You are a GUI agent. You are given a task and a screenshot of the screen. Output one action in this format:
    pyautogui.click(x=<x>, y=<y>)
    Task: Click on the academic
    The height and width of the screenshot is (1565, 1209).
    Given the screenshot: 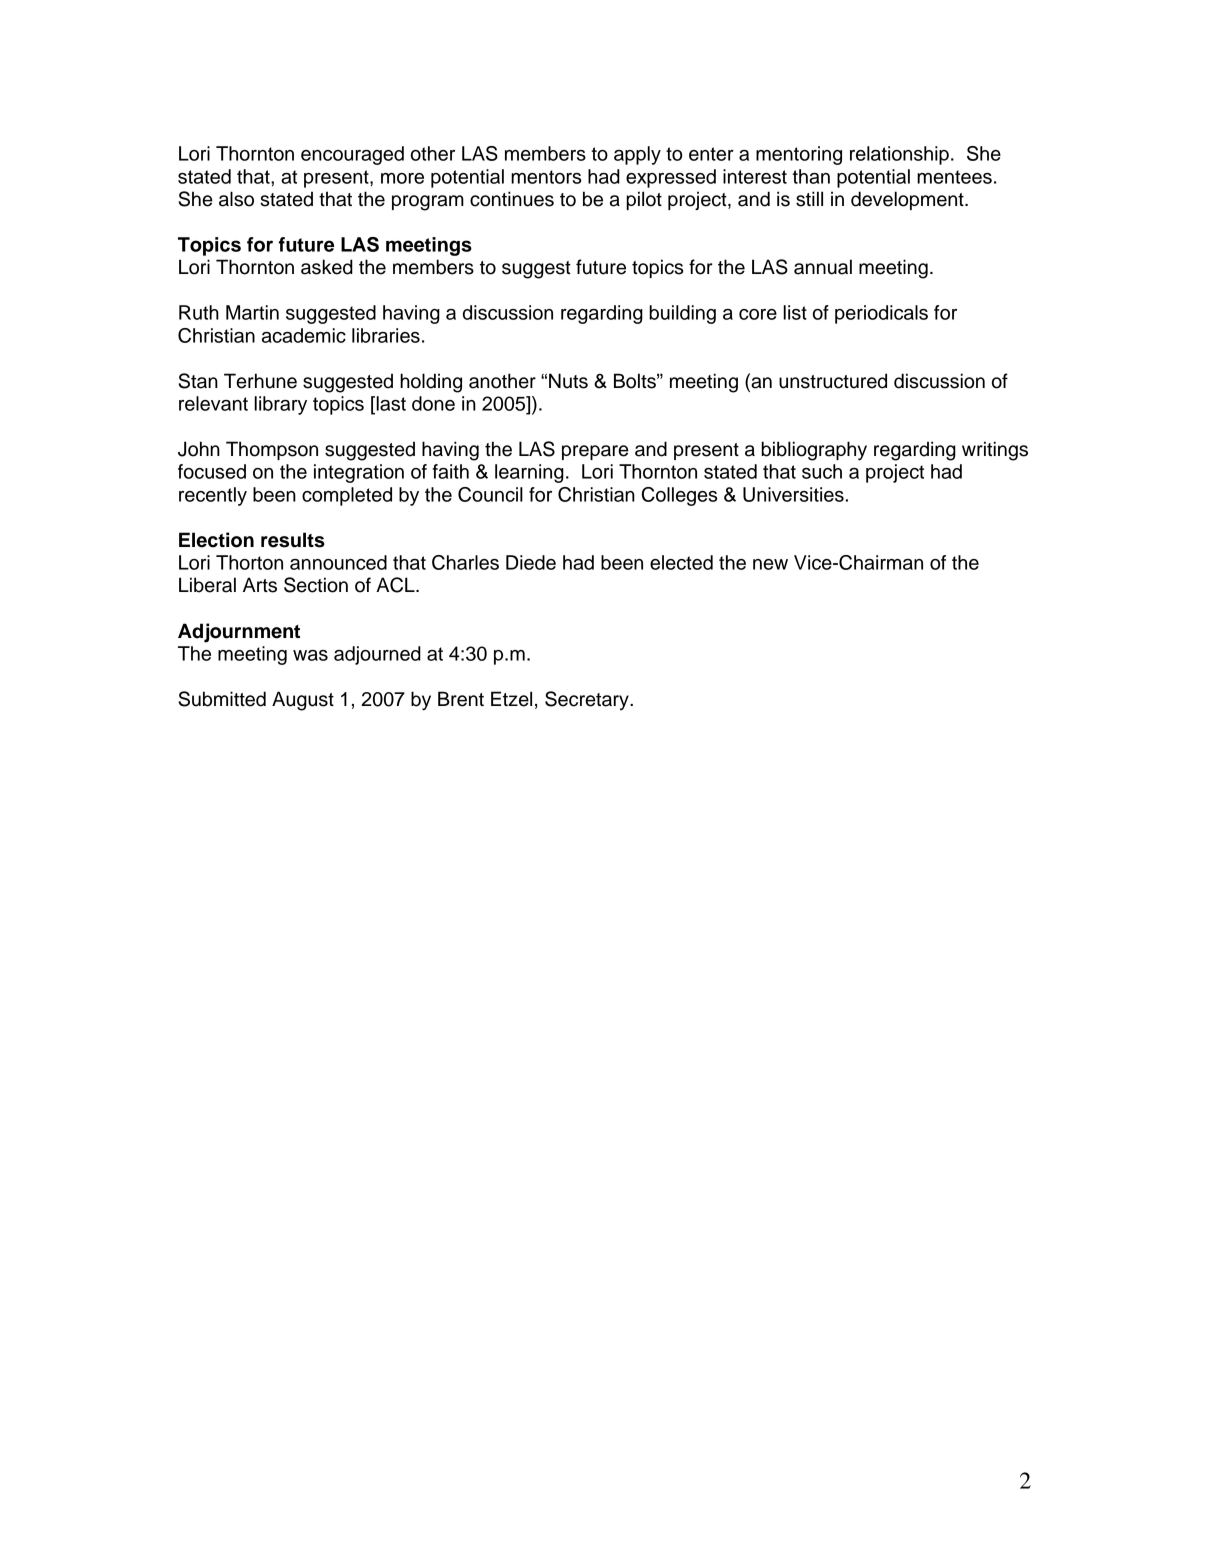 What is the action you would take?
    pyautogui.click(x=304, y=335)
